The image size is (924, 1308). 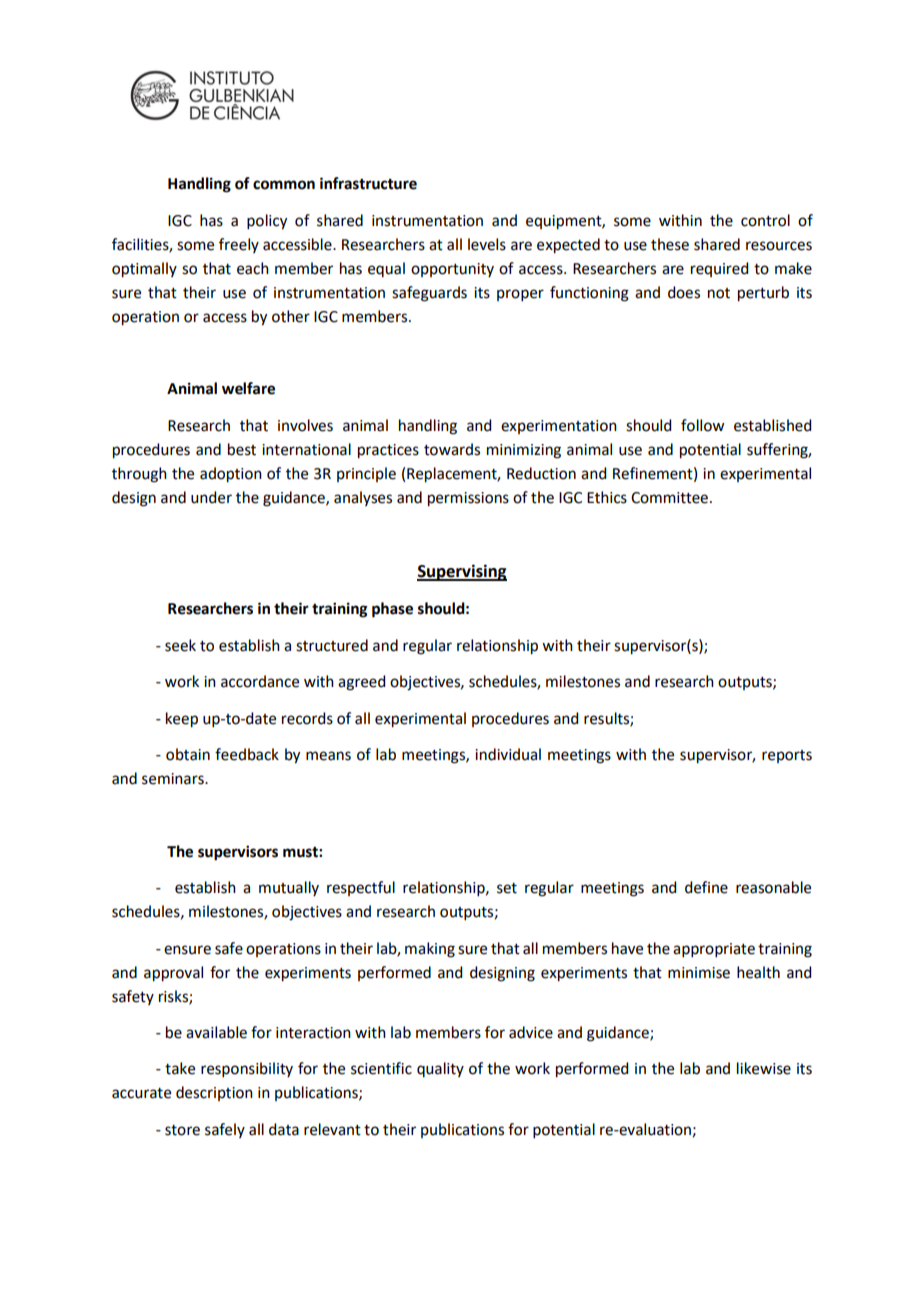 I want to click on towards, so click(x=452, y=449).
